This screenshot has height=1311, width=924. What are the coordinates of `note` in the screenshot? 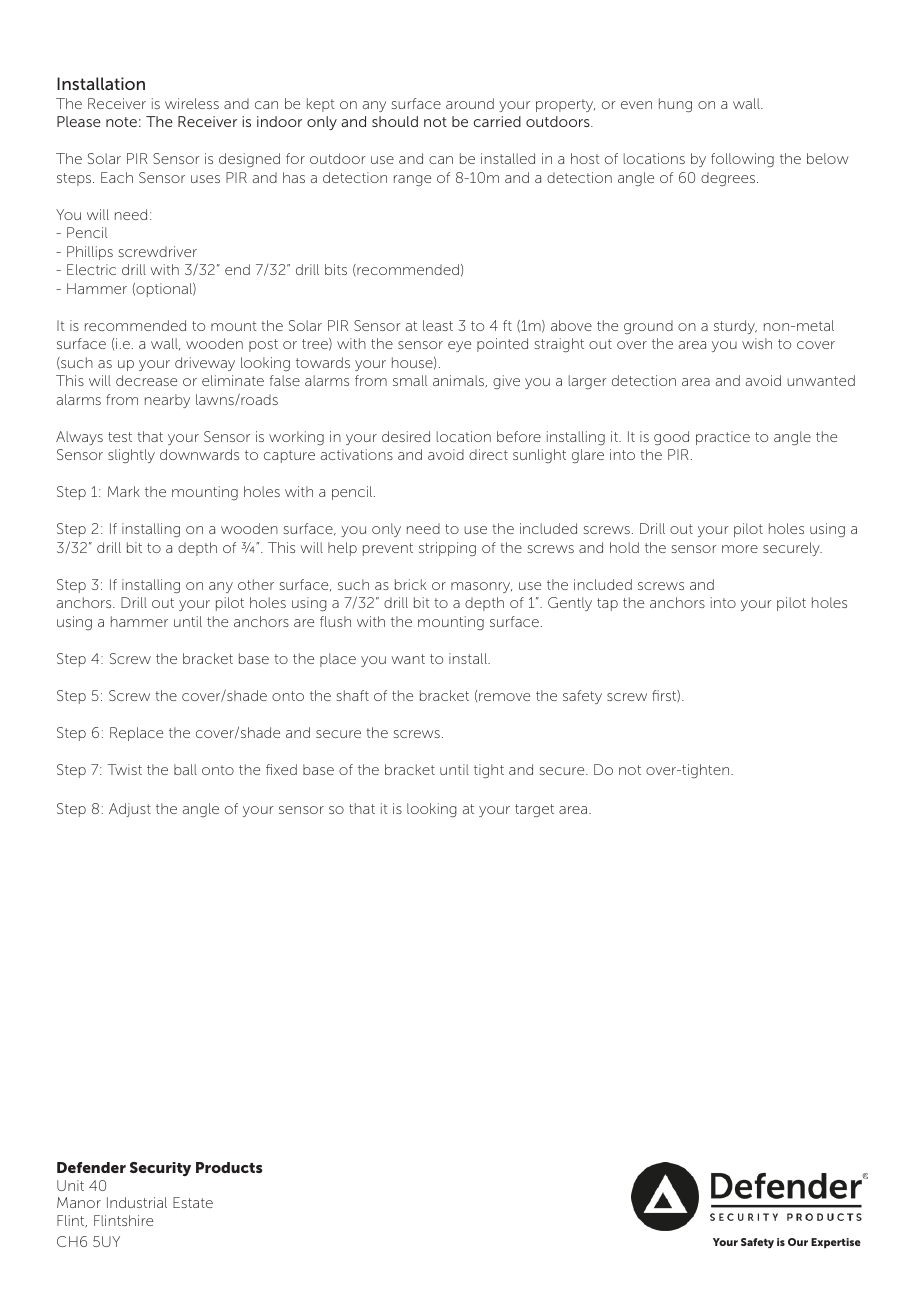 It's located at (121, 122).
